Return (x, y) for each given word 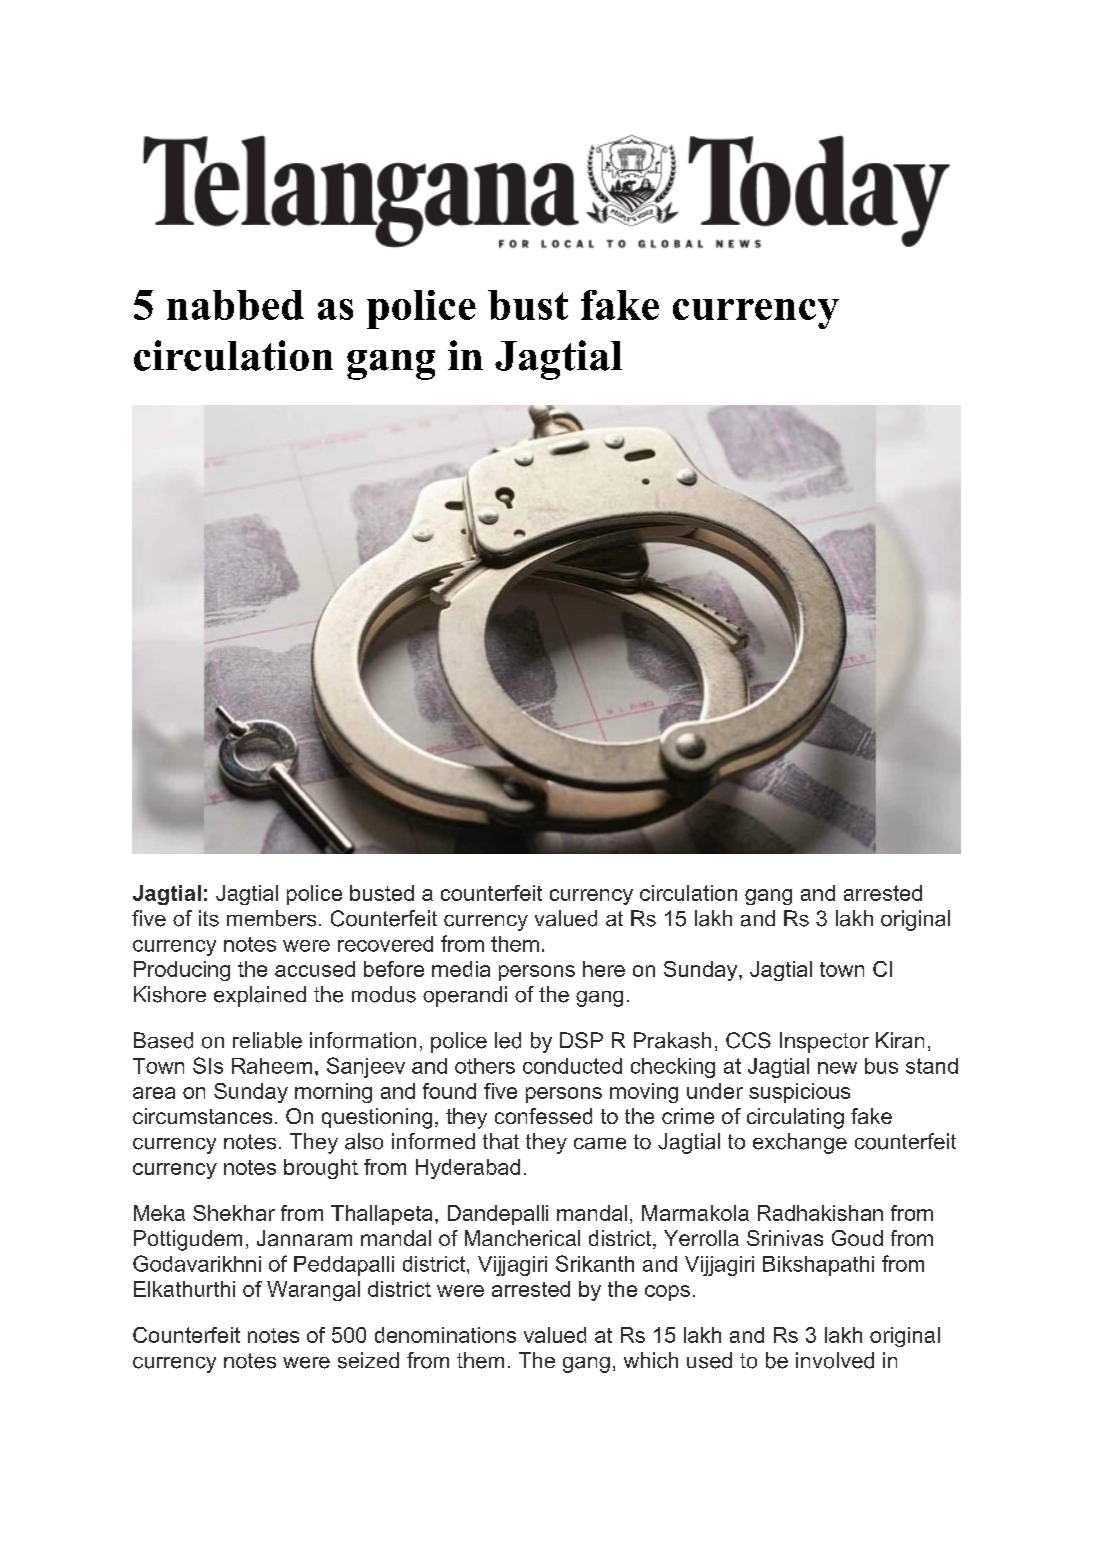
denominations (445, 1335)
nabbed (235, 305)
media (461, 969)
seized (368, 1360)
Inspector (824, 1042)
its (209, 918)
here (604, 969)
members (271, 918)
